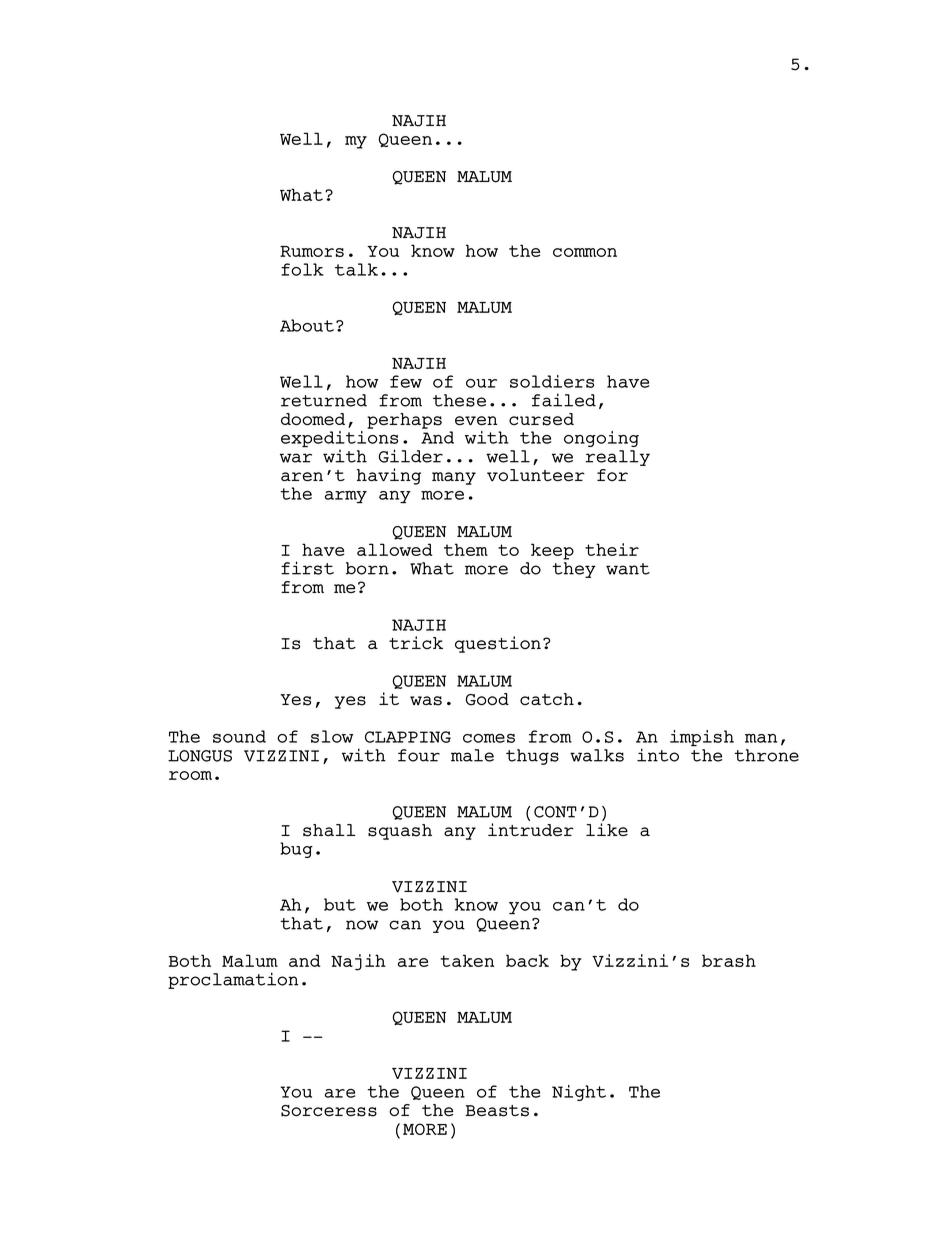 Image resolution: width=952 pixels, height=1233 pixels. I want to click on soldiers, so click(552, 381).
